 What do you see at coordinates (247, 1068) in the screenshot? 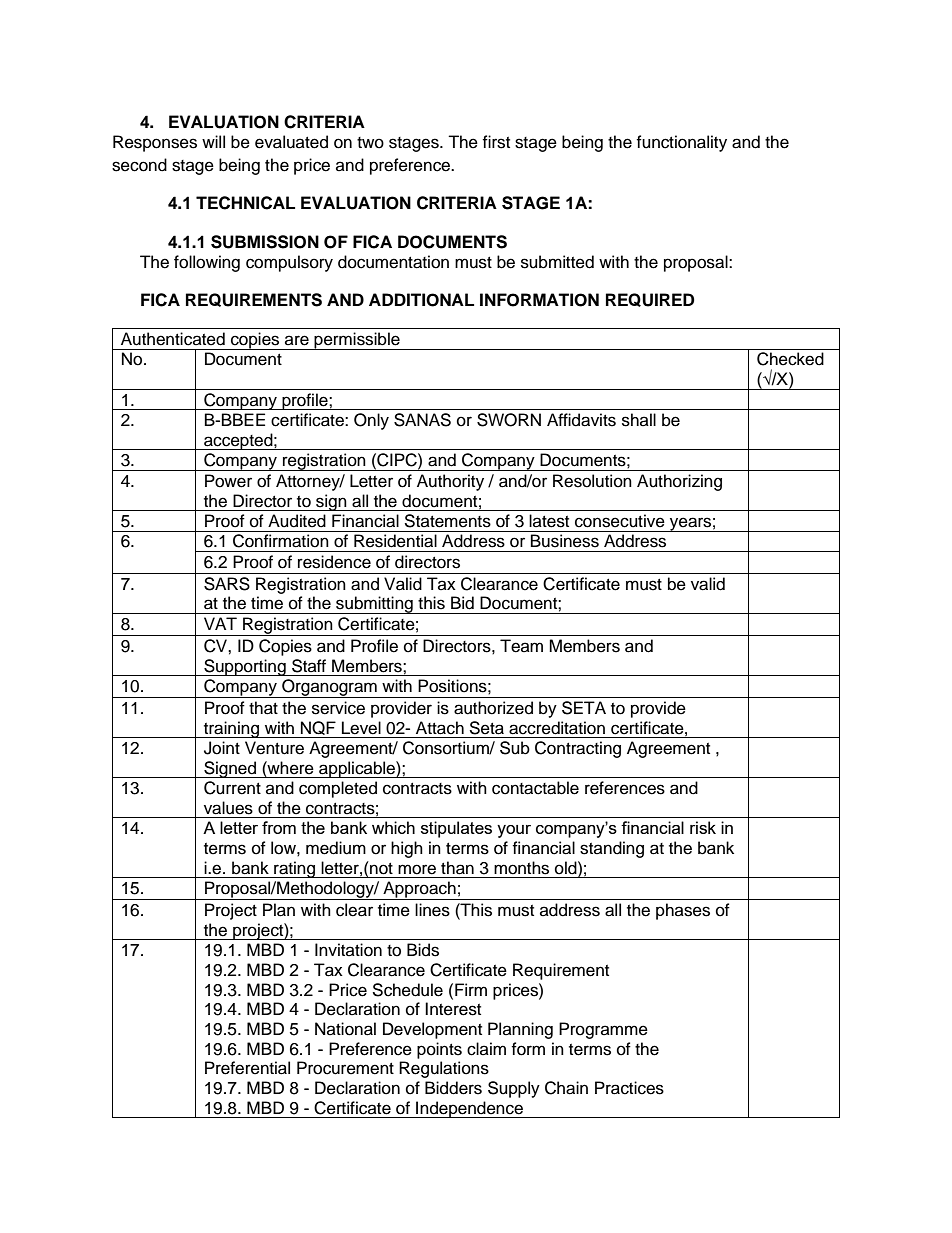
I see `Preferential` at bounding box center [247, 1068].
